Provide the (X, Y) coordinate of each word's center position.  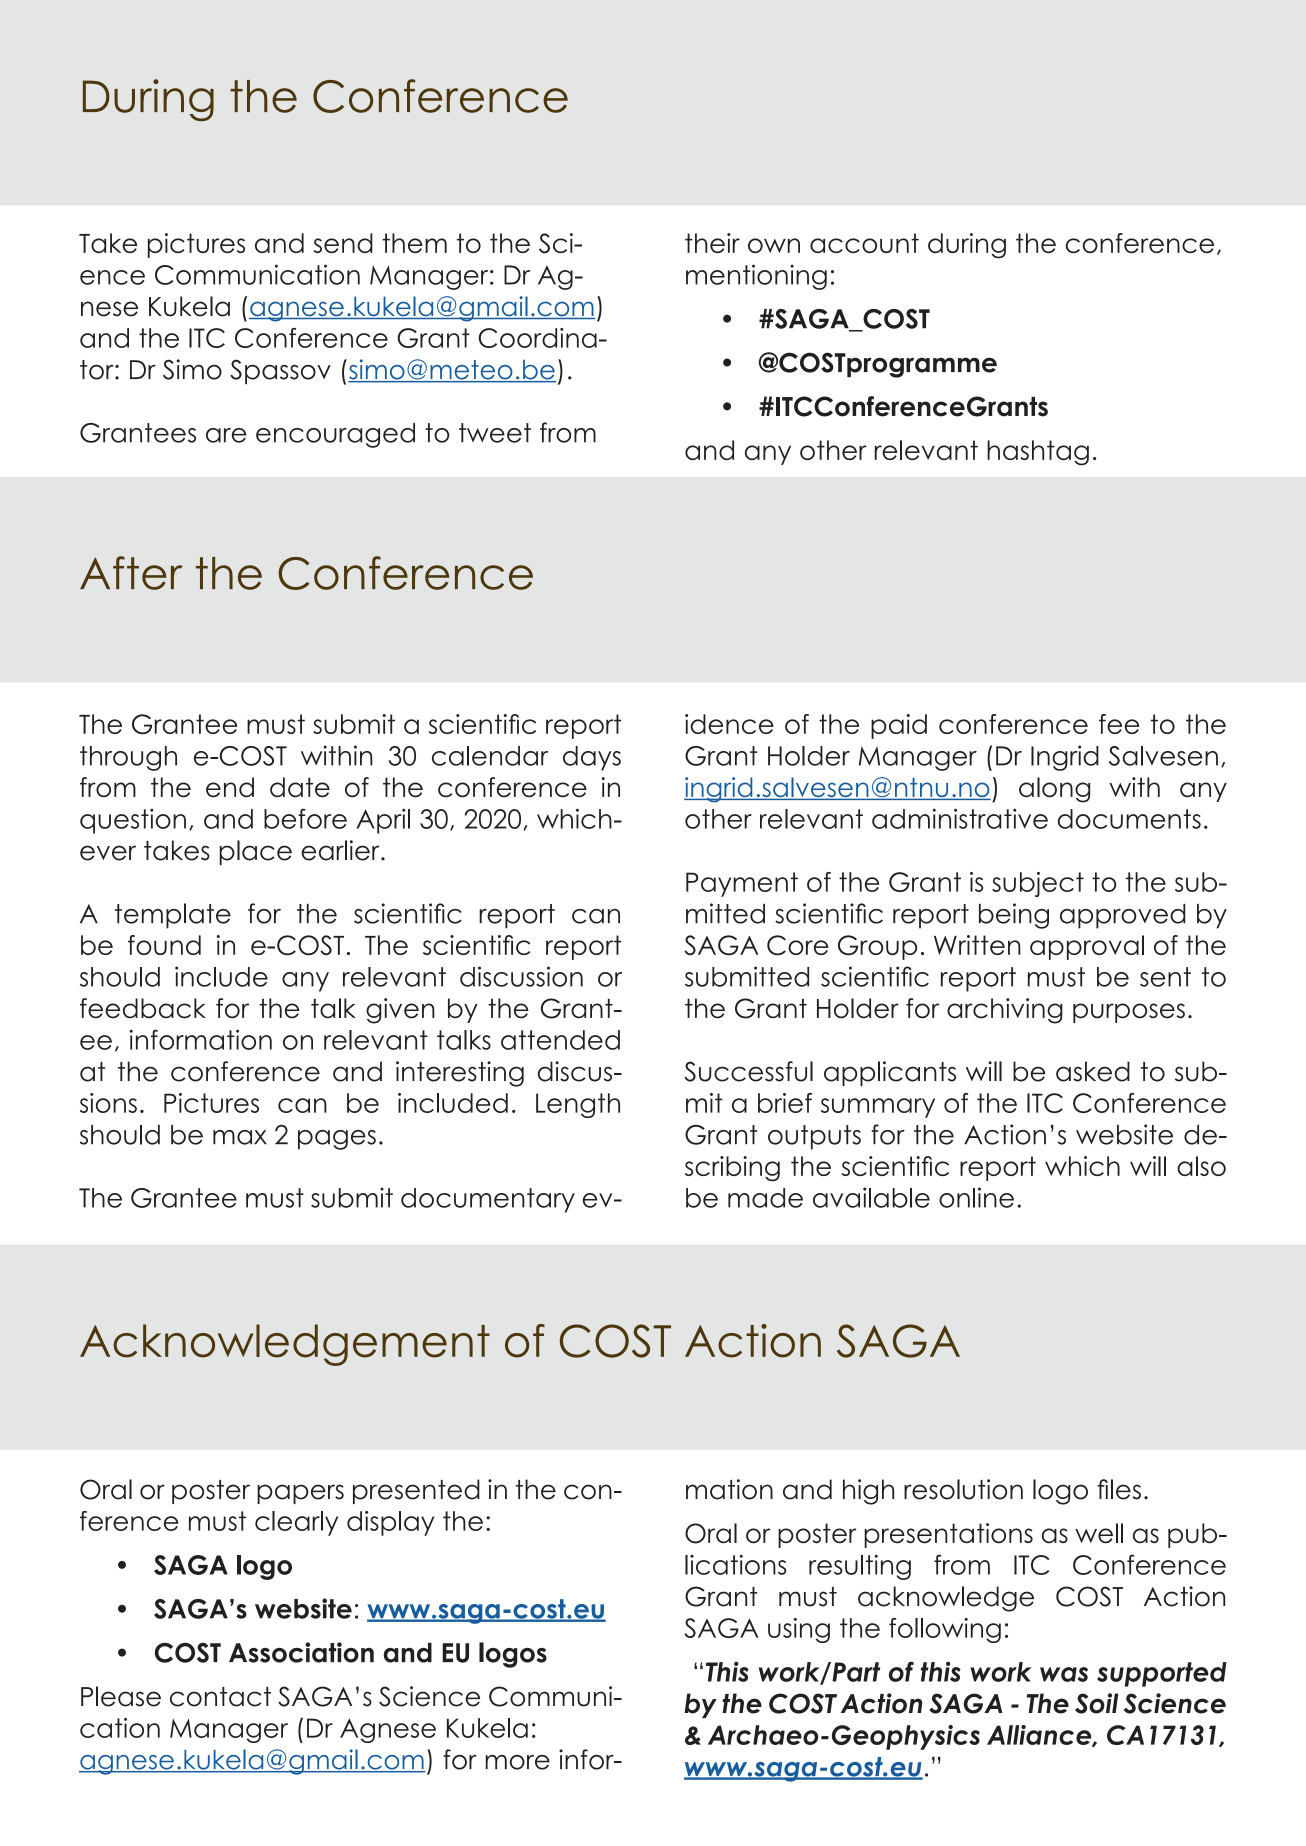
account (864, 243)
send (343, 243)
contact (220, 1697)
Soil (1096, 1703)
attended (560, 1040)
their (712, 243)
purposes (1129, 1013)
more (517, 1762)
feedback (143, 1008)
